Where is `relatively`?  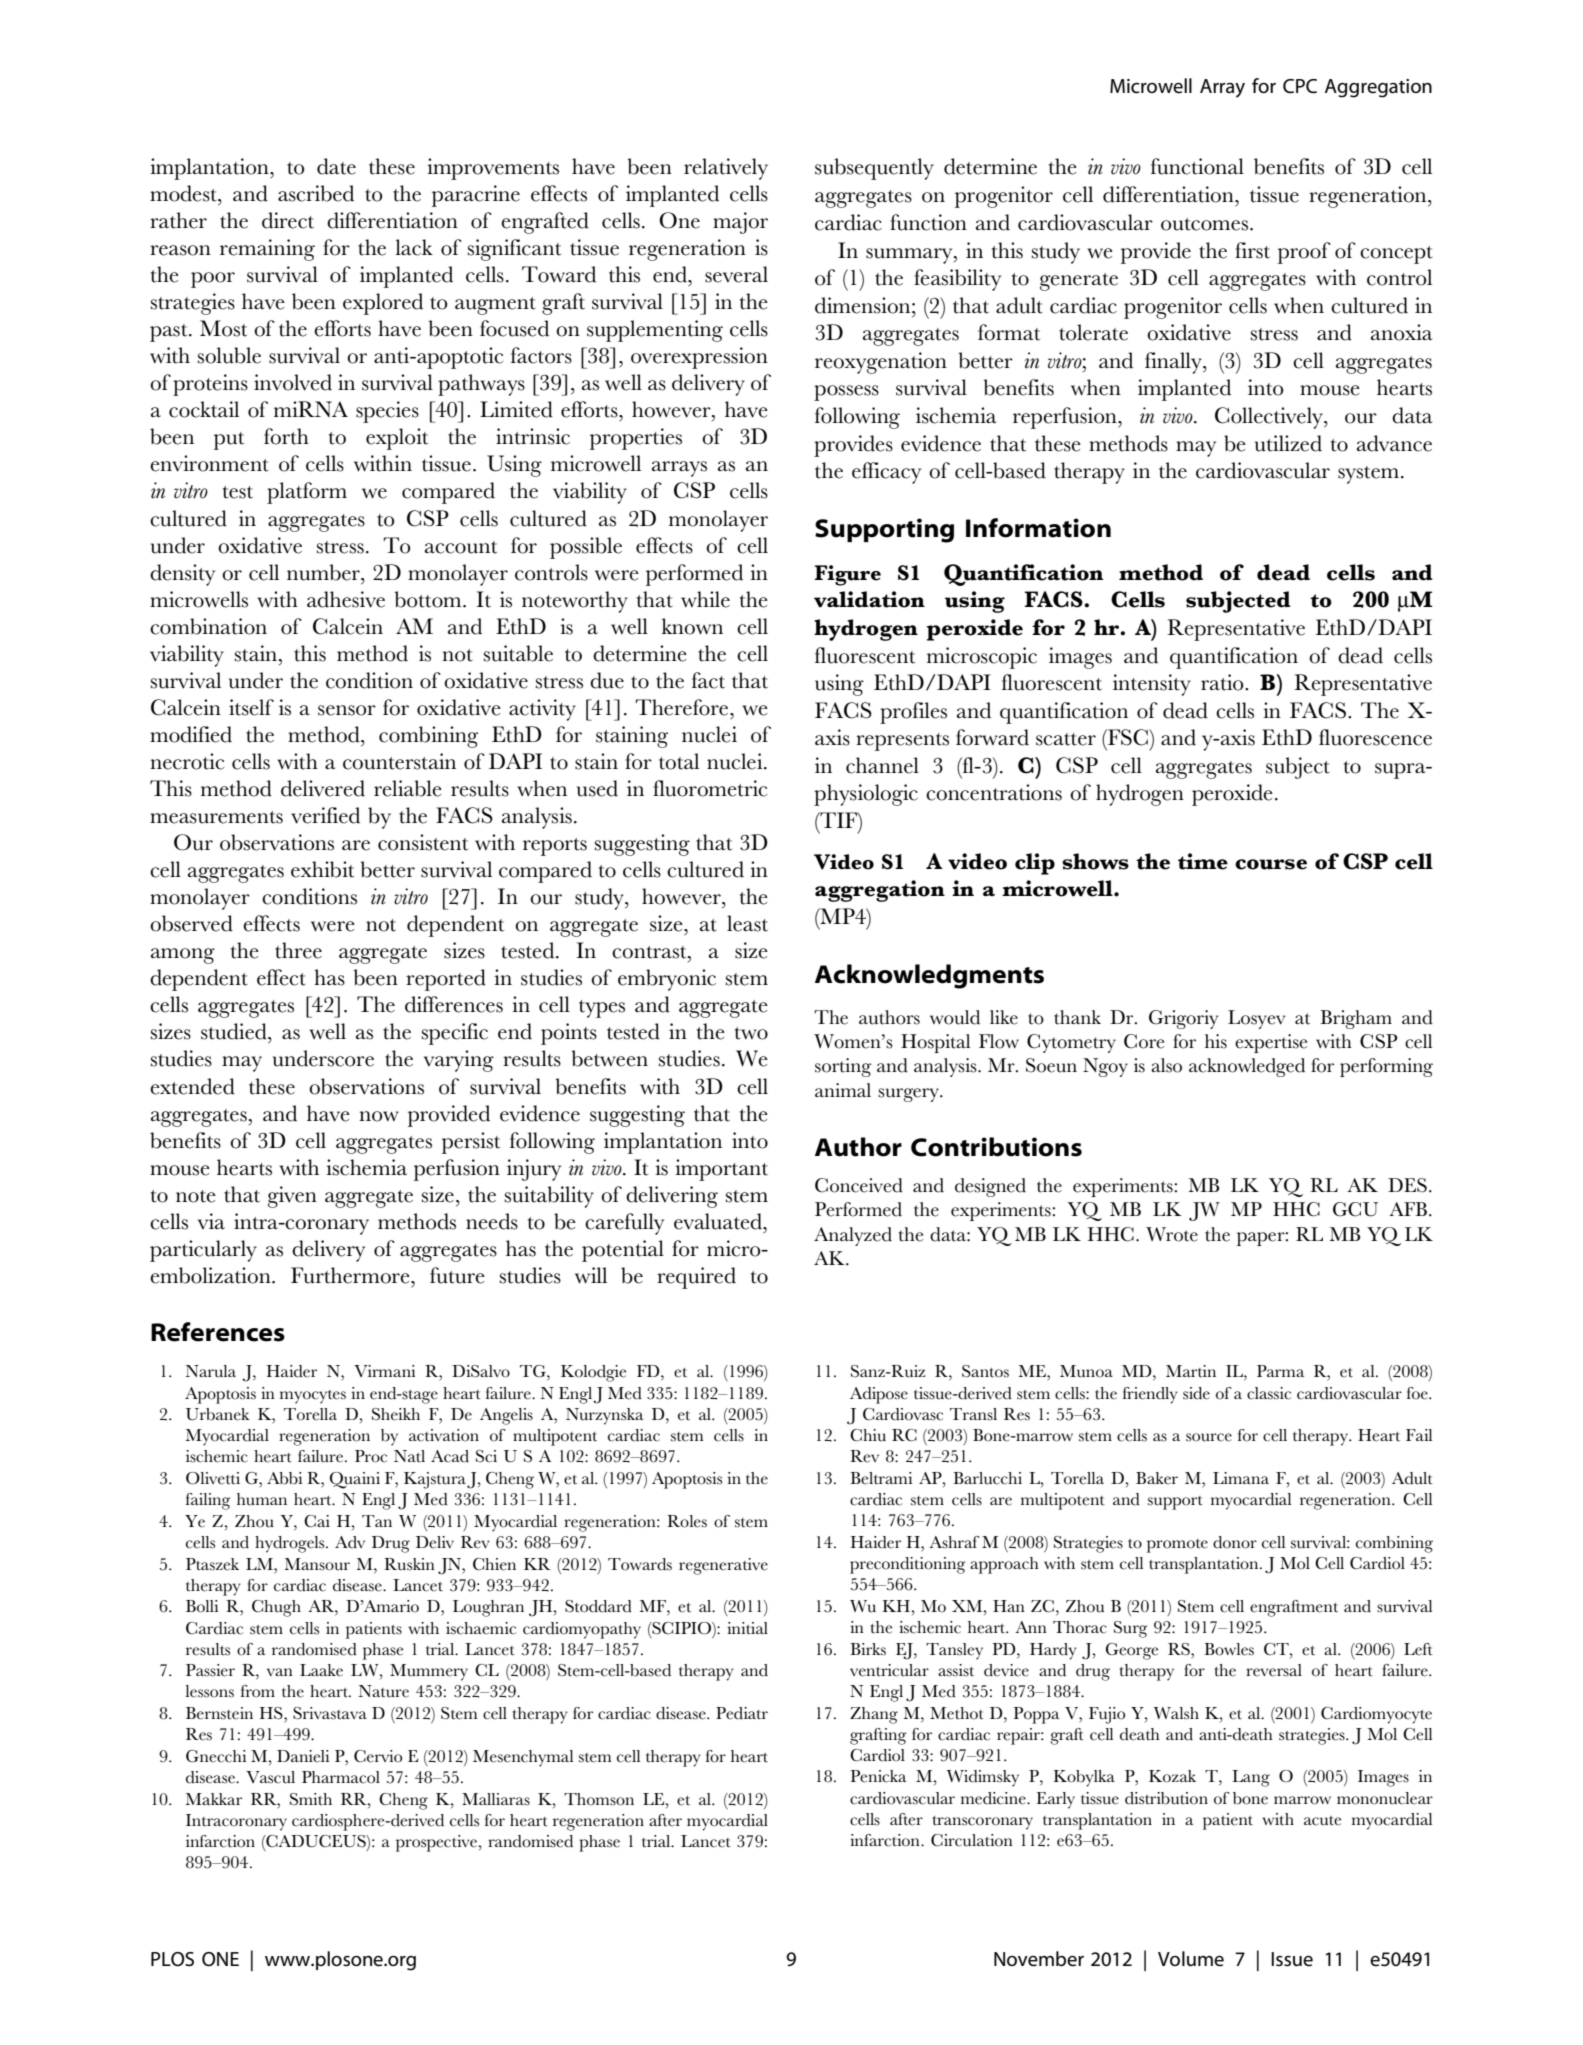
relatively is located at coordinates (726, 169).
